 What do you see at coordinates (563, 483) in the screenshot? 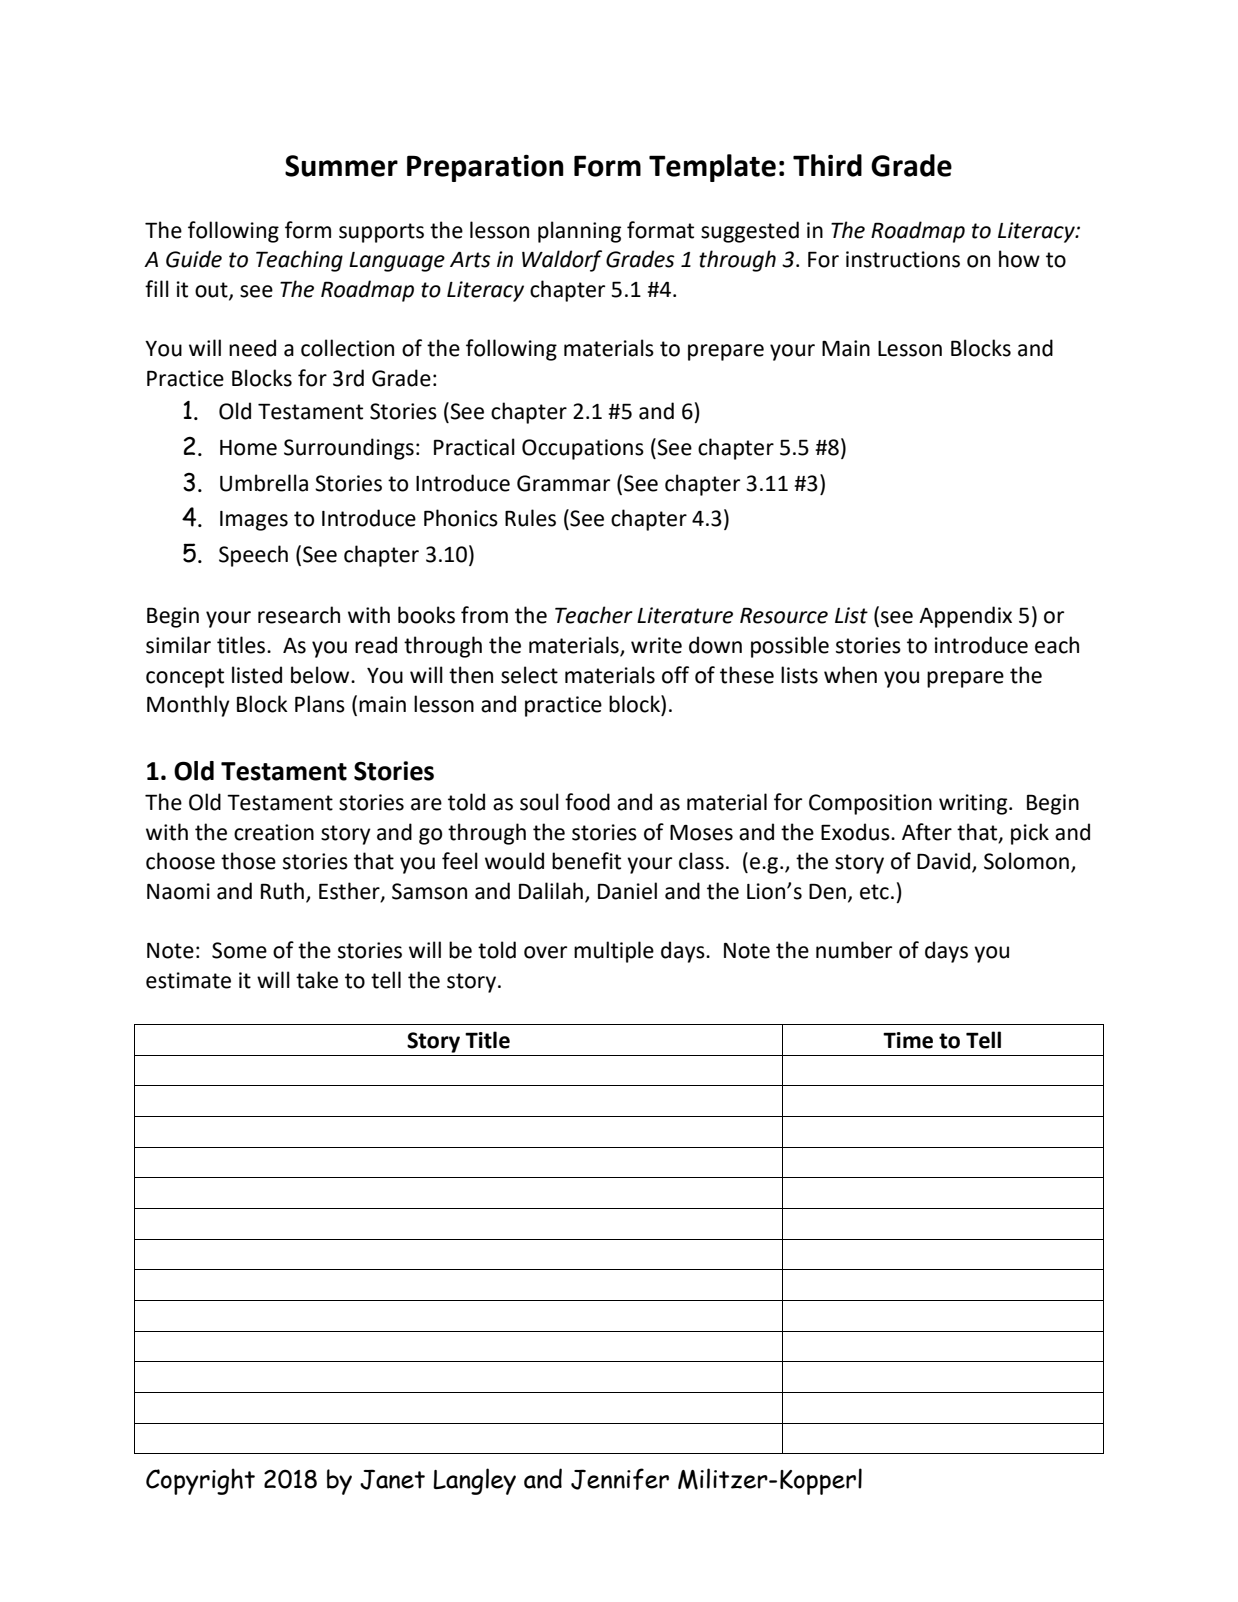
I see `Grammar` at bounding box center [563, 483].
